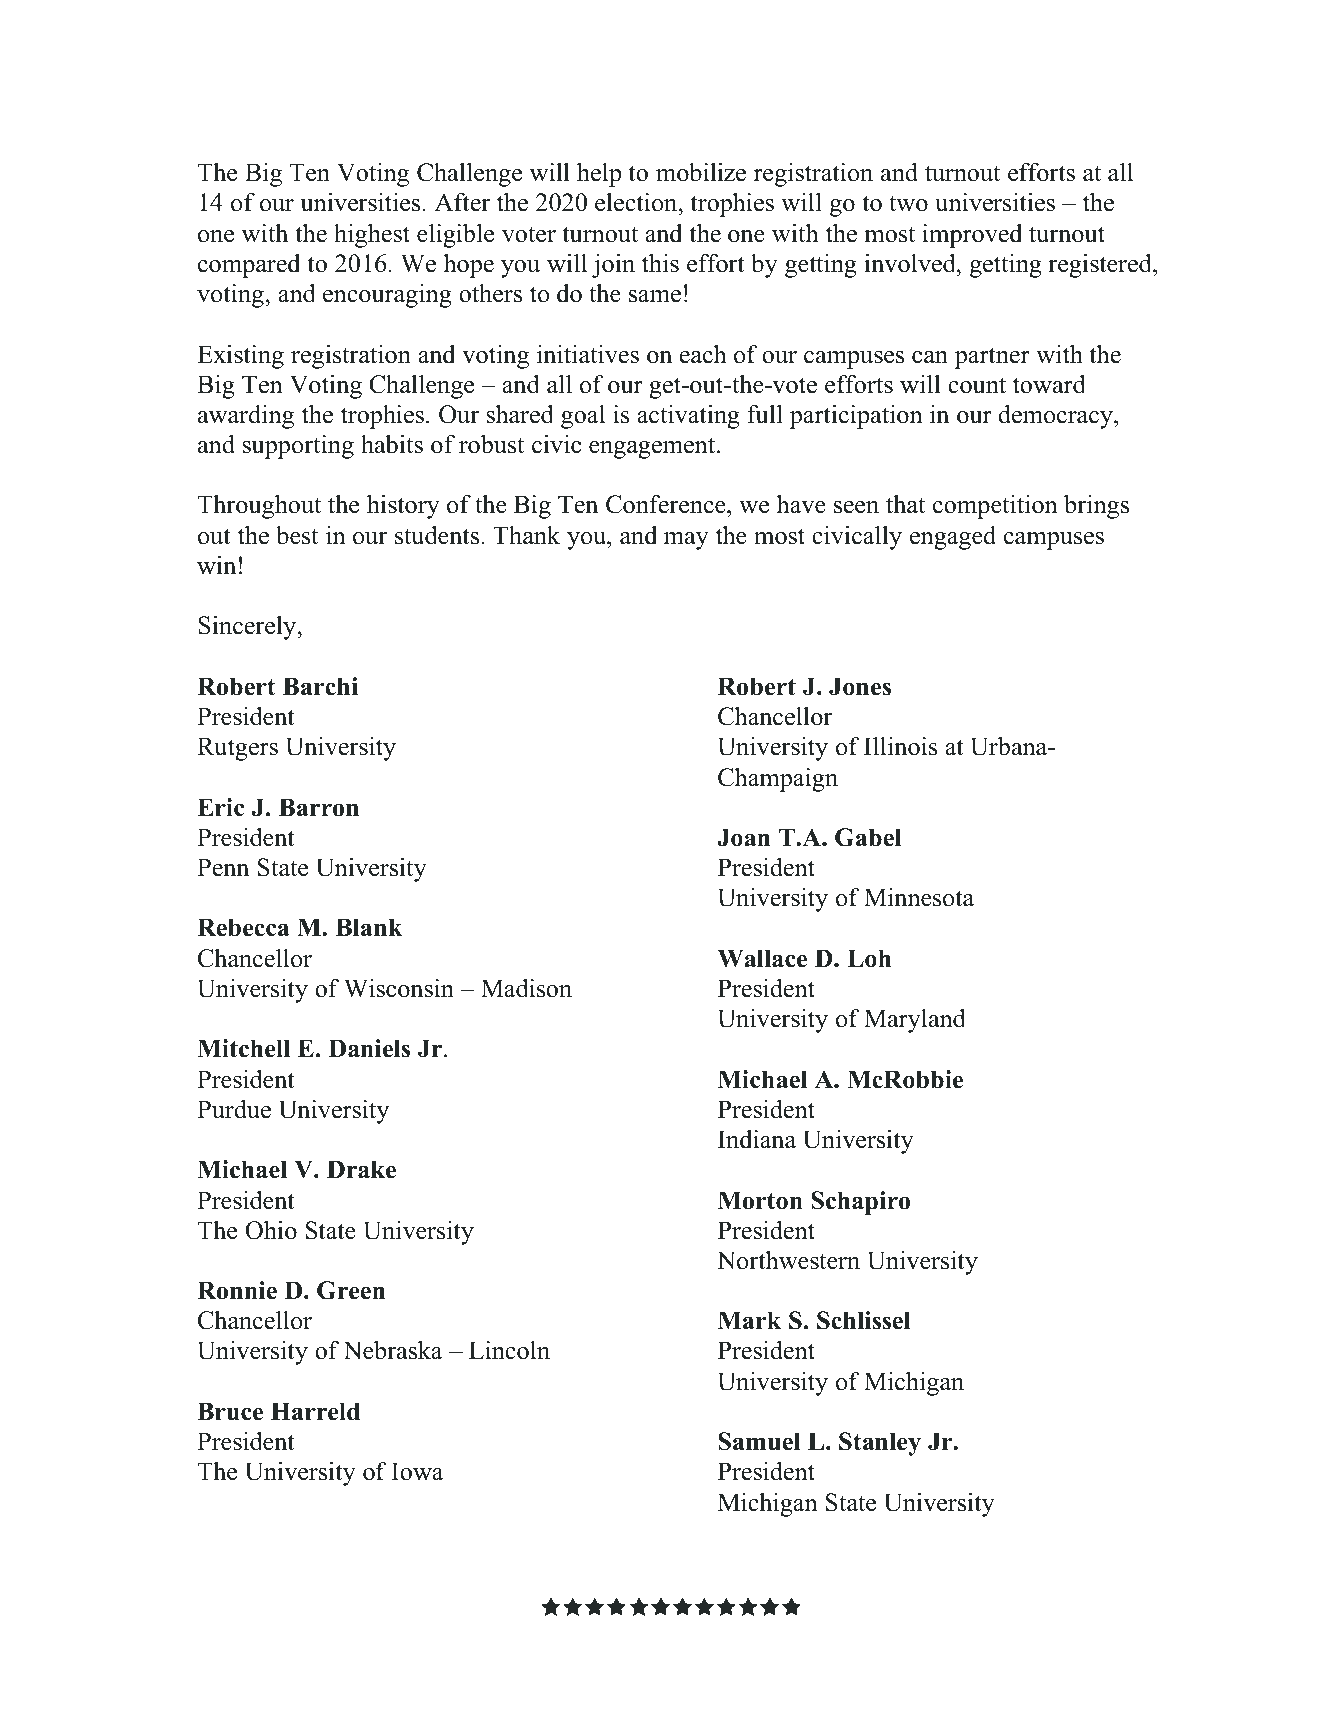 This screenshot has height=1734, width=1340. I want to click on Conference, so click(667, 506).
